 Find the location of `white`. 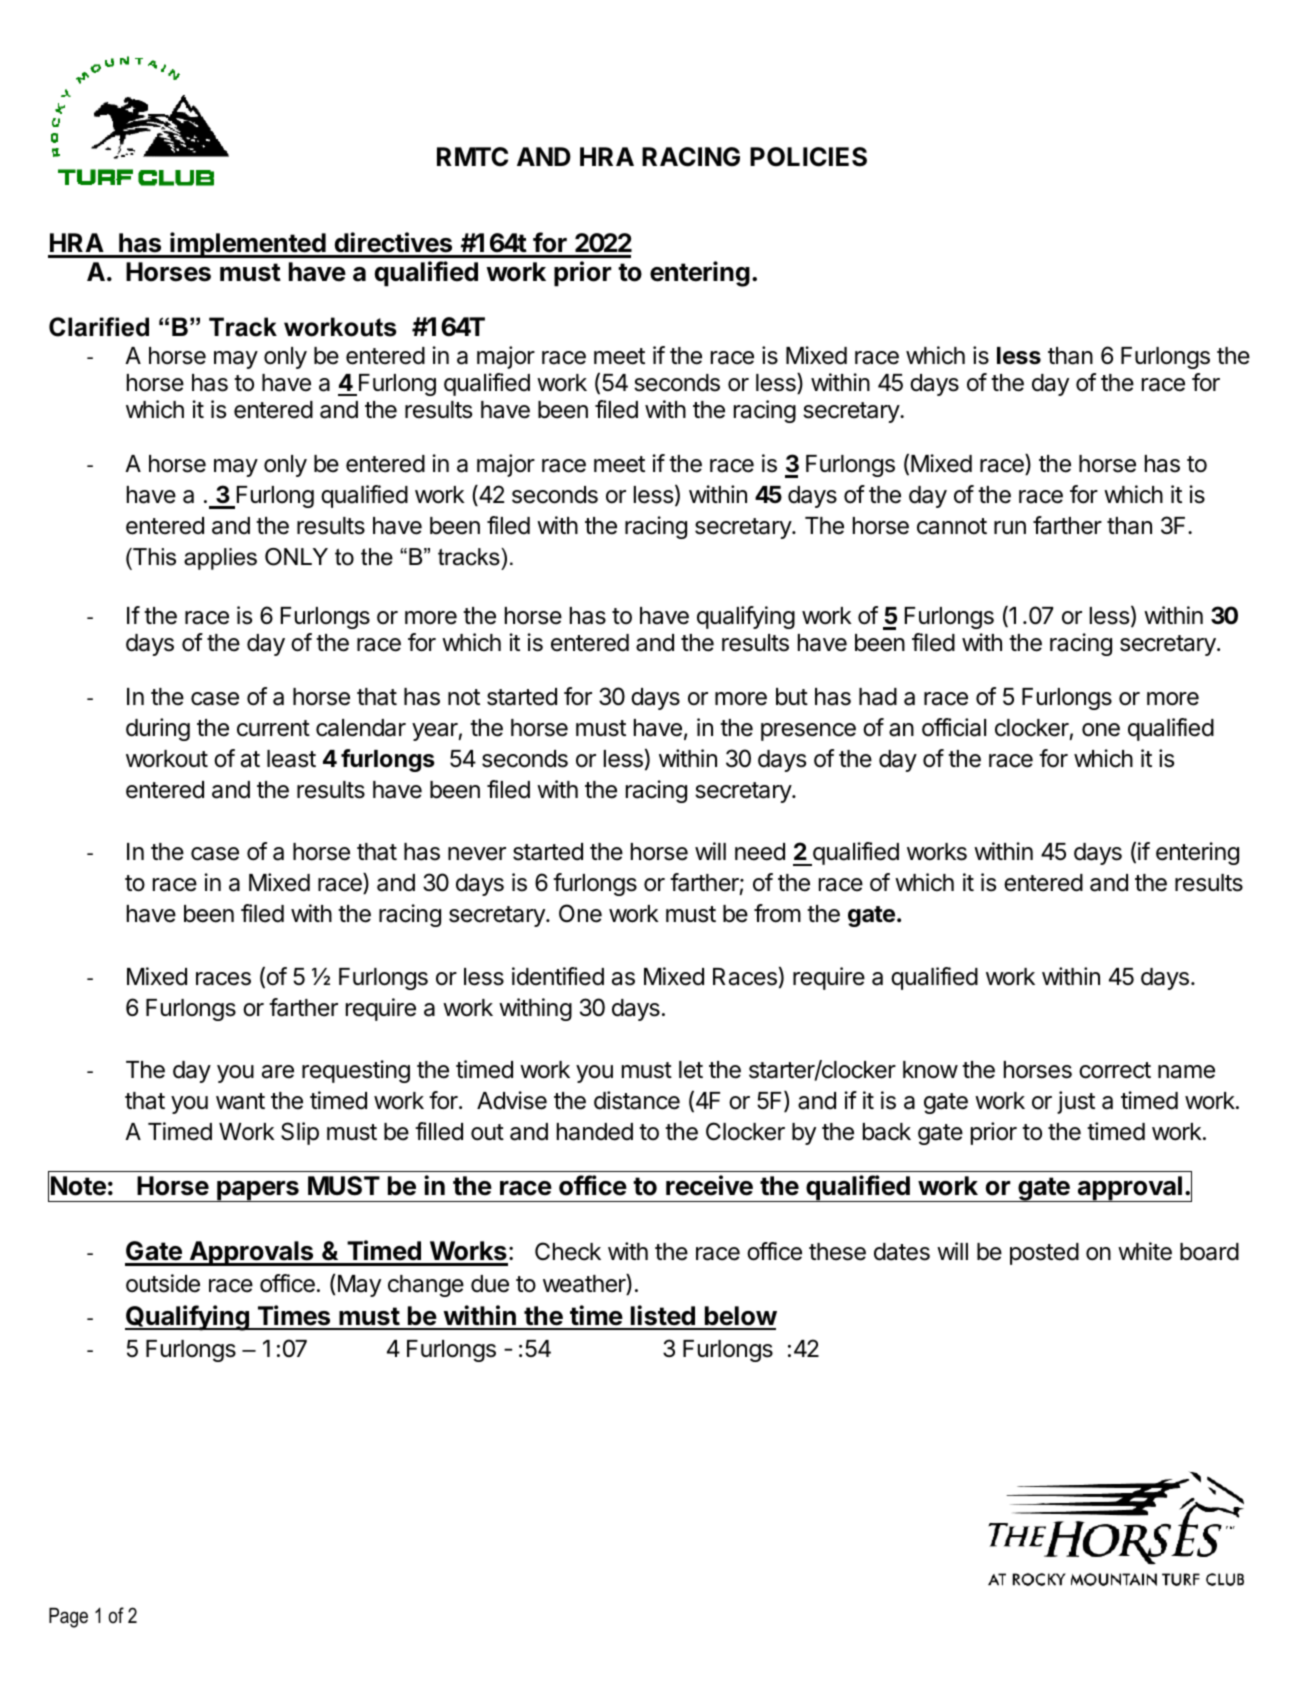

white is located at coordinates (1145, 1251).
